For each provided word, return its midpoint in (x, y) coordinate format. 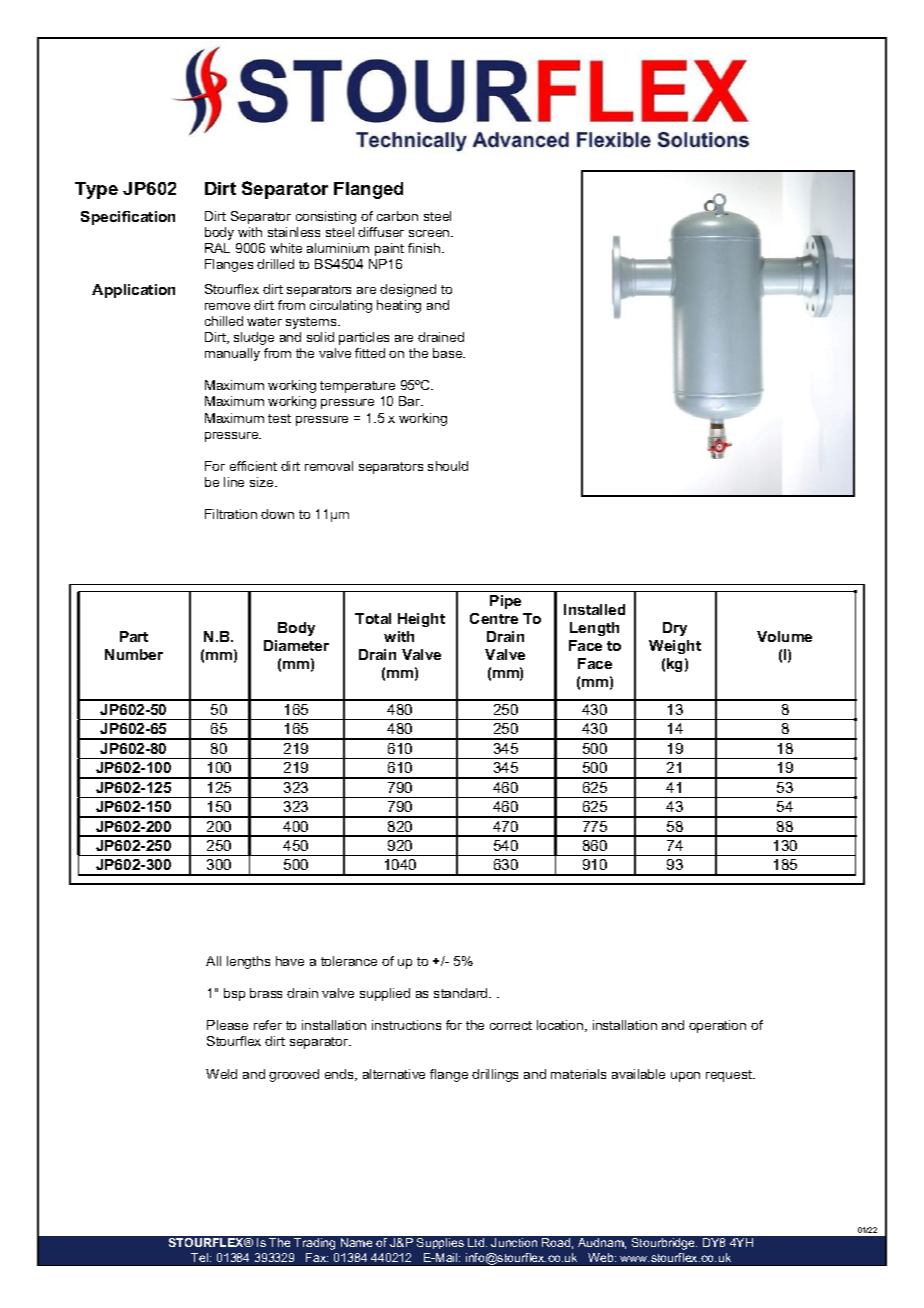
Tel (201, 1257)
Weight (675, 647)
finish (425, 248)
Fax (317, 1257)
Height (421, 620)
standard (462, 993)
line (234, 482)
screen (430, 233)
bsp (234, 994)
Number (134, 654)
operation (717, 1026)
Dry (675, 629)
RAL (217, 248)
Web (602, 1257)
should (448, 466)
